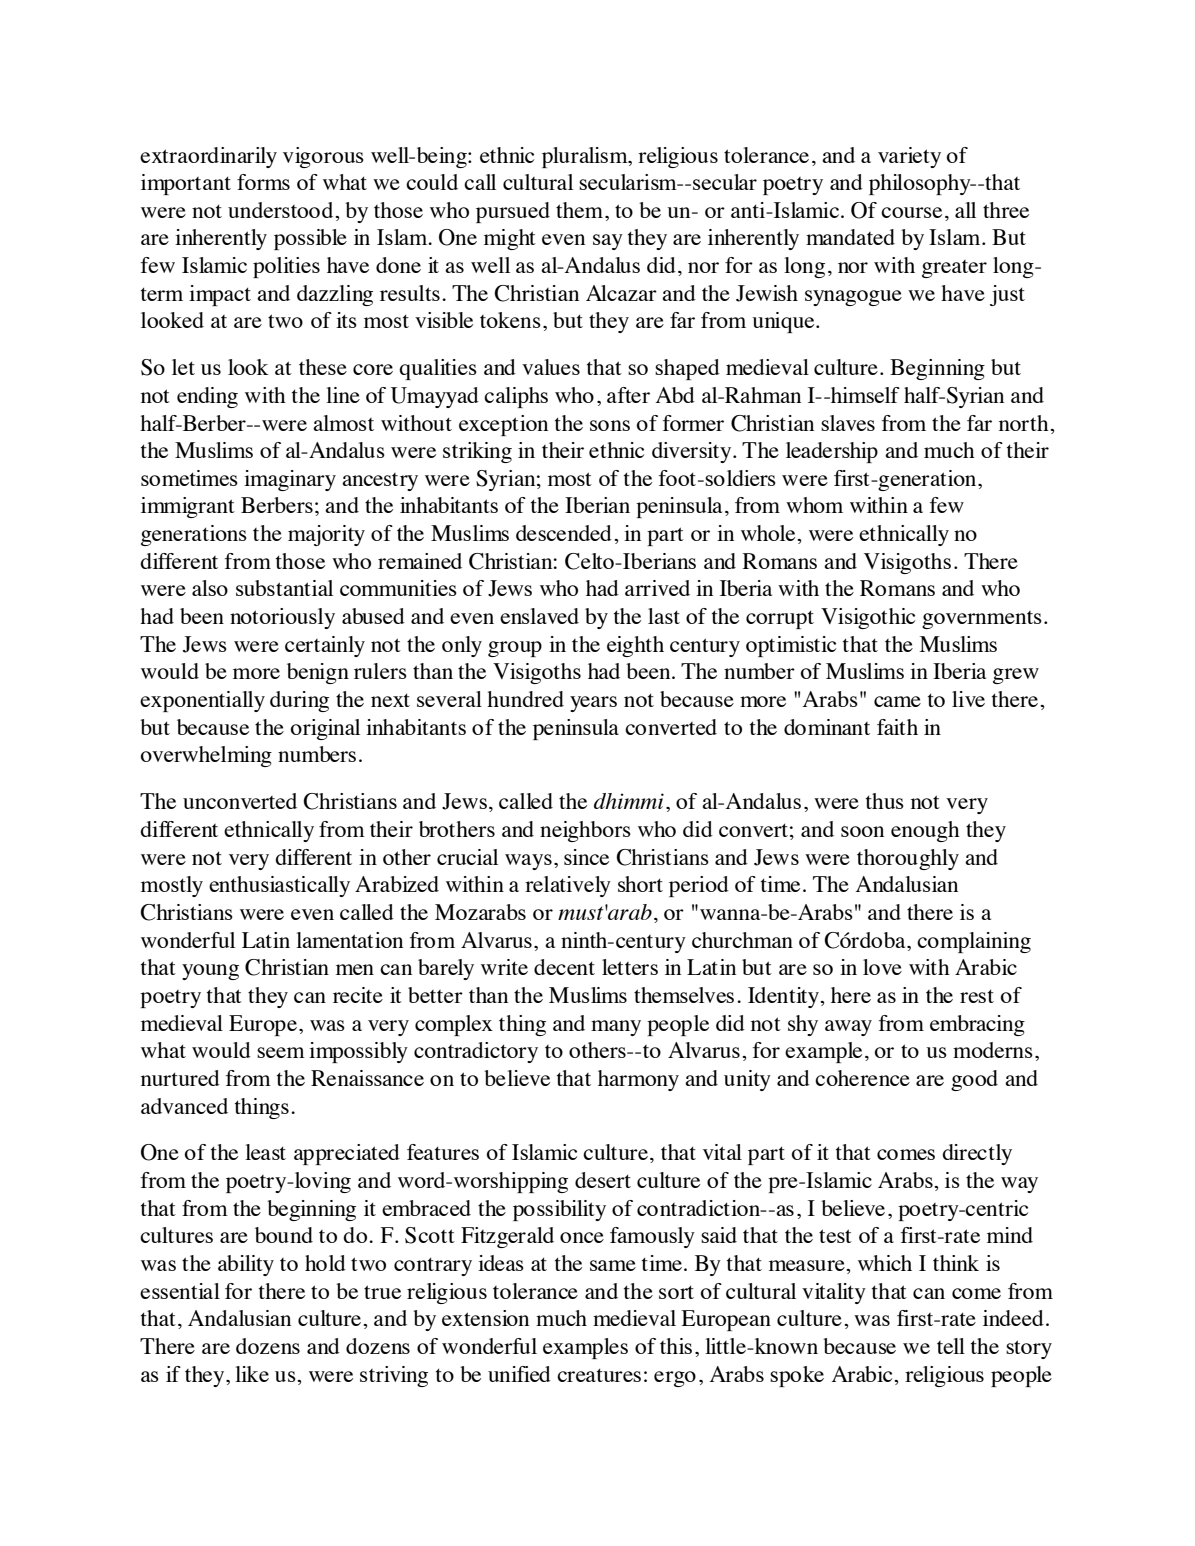 This screenshot has height=1546, width=1195. I want to click on pluralism, so click(586, 157).
